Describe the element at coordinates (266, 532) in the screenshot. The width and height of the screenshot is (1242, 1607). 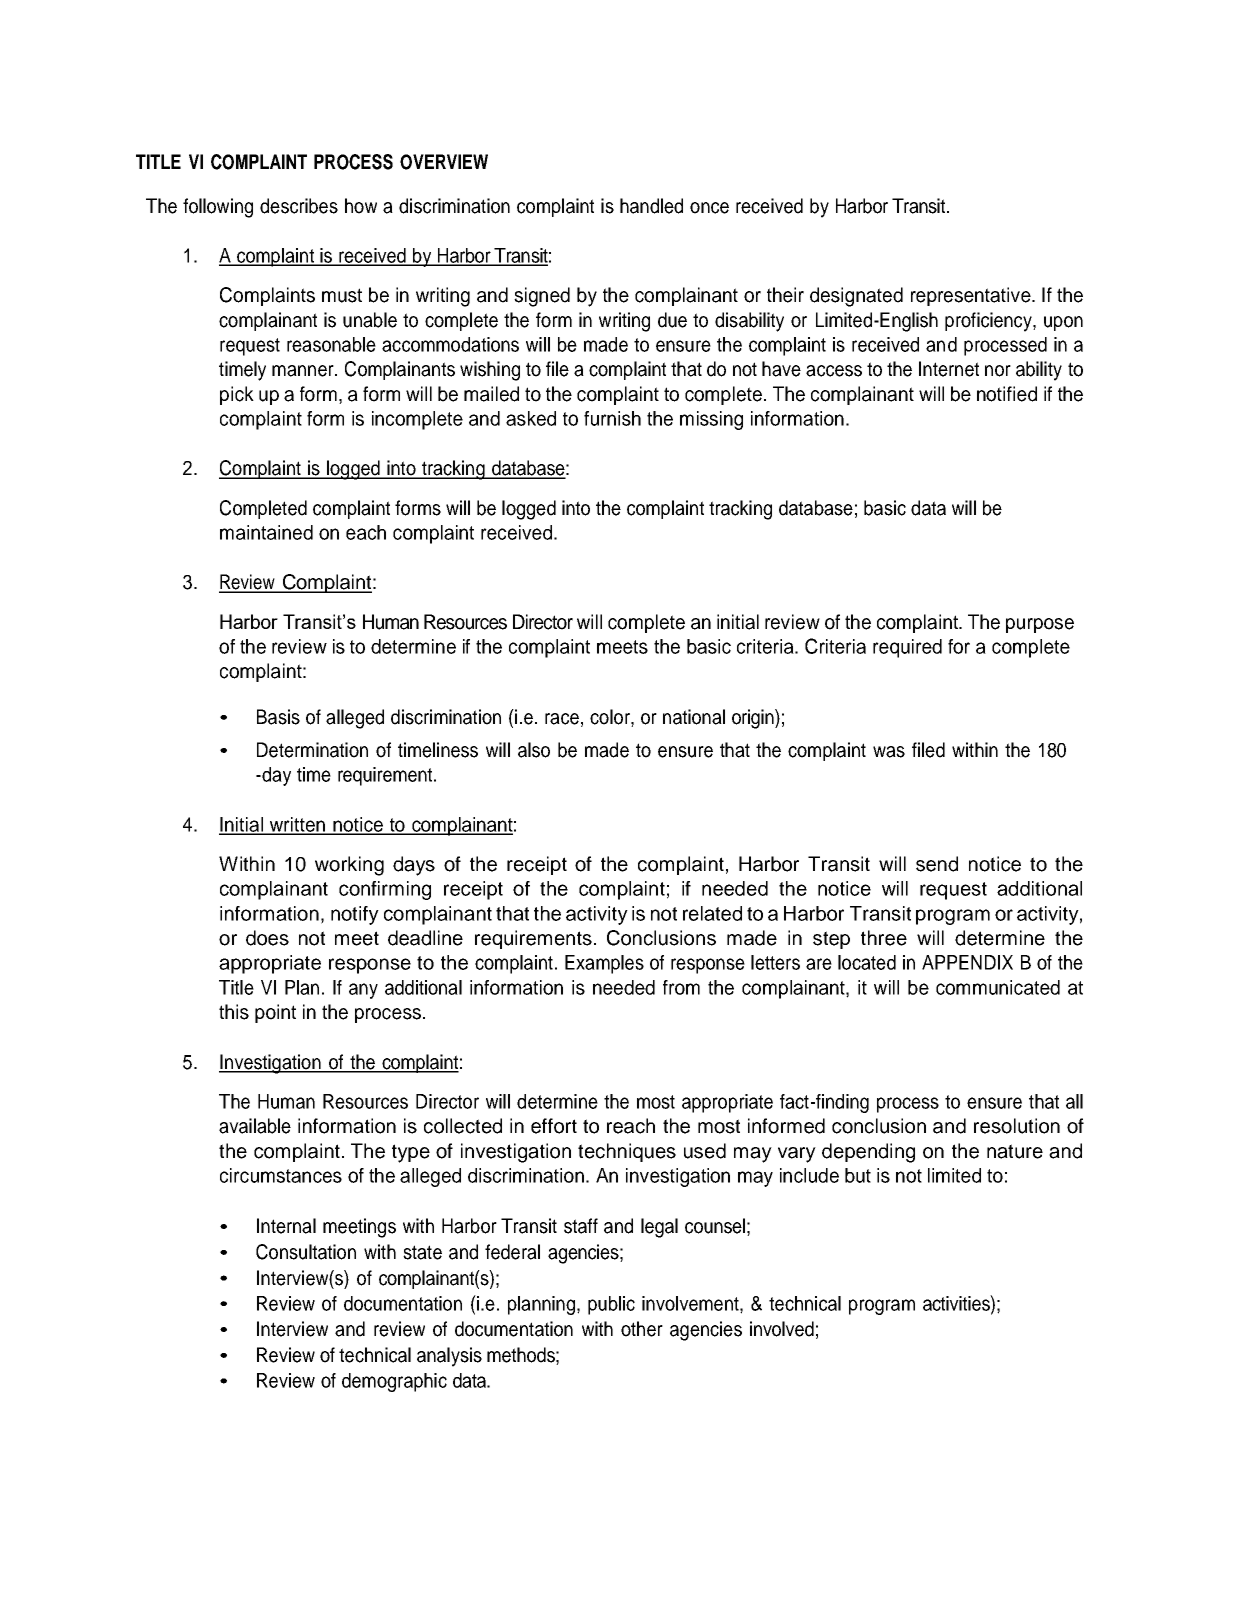
I see `maintained` at that location.
